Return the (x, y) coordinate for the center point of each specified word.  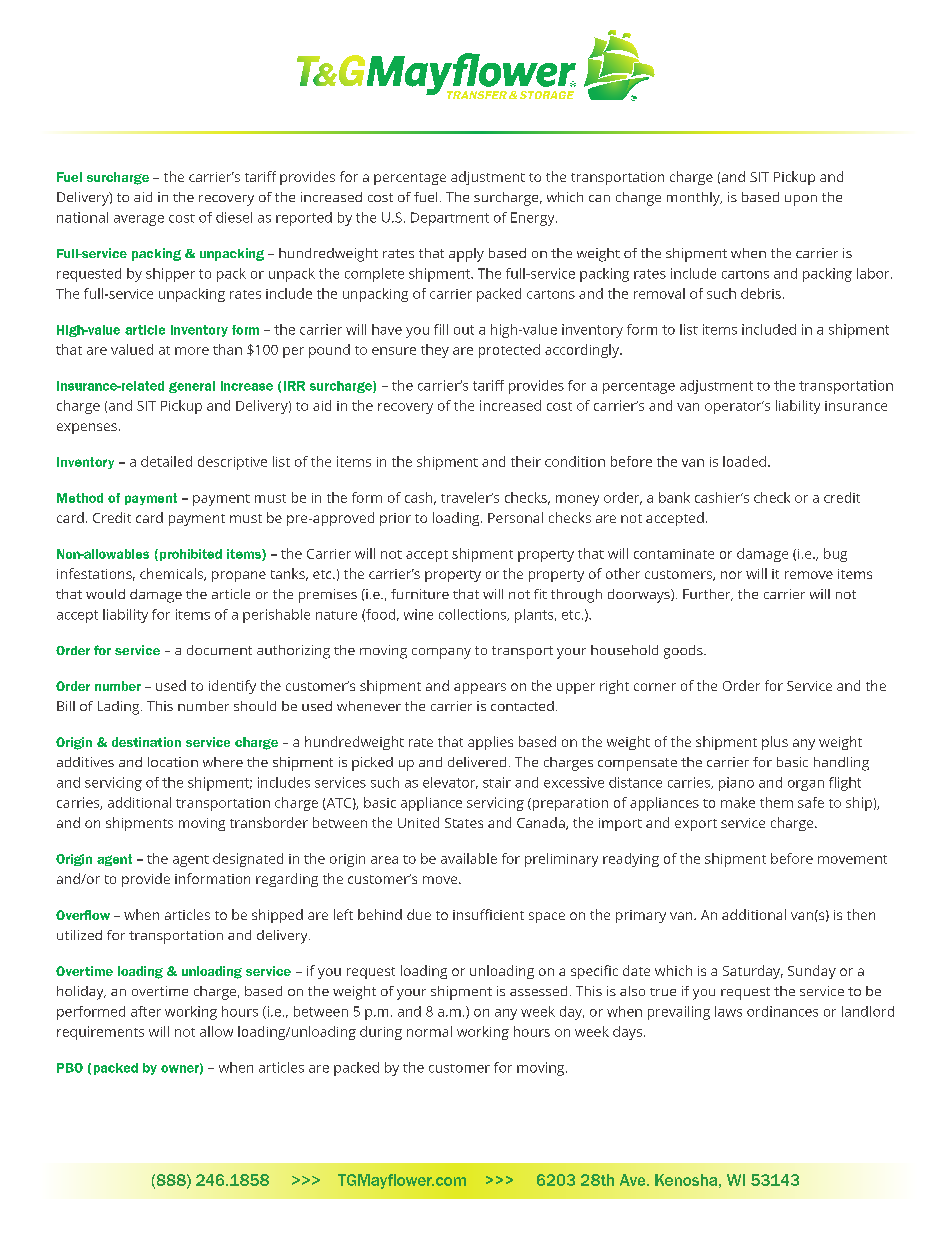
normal (429, 1031)
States (464, 823)
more (192, 351)
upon (801, 200)
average (139, 220)
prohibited (191, 555)
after (146, 1011)
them (776, 802)
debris (761, 293)
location (173, 762)
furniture (420, 594)
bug (835, 555)
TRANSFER (477, 95)
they (435, 351)
